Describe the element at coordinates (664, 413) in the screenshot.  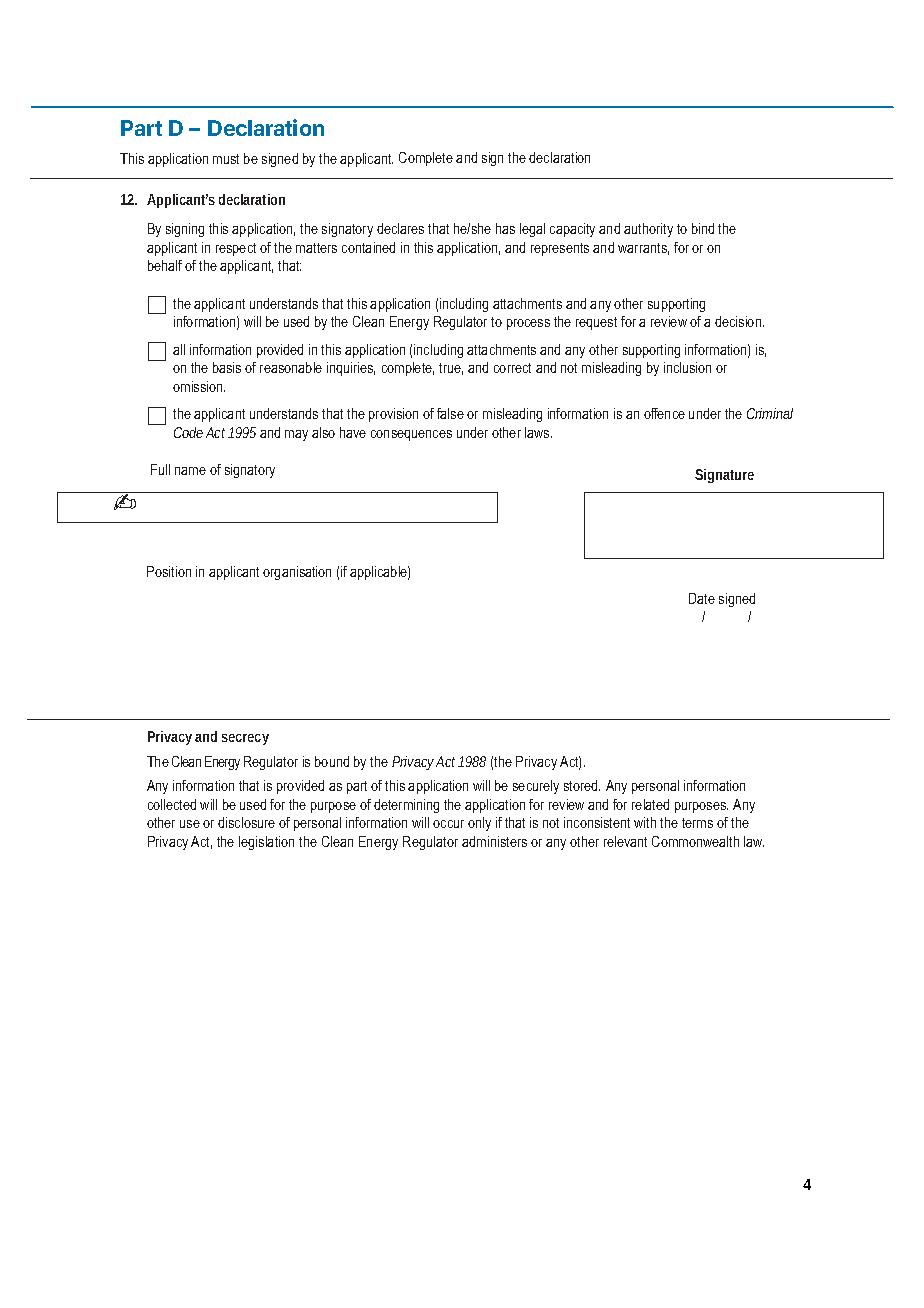
I see `offence` at that location.
